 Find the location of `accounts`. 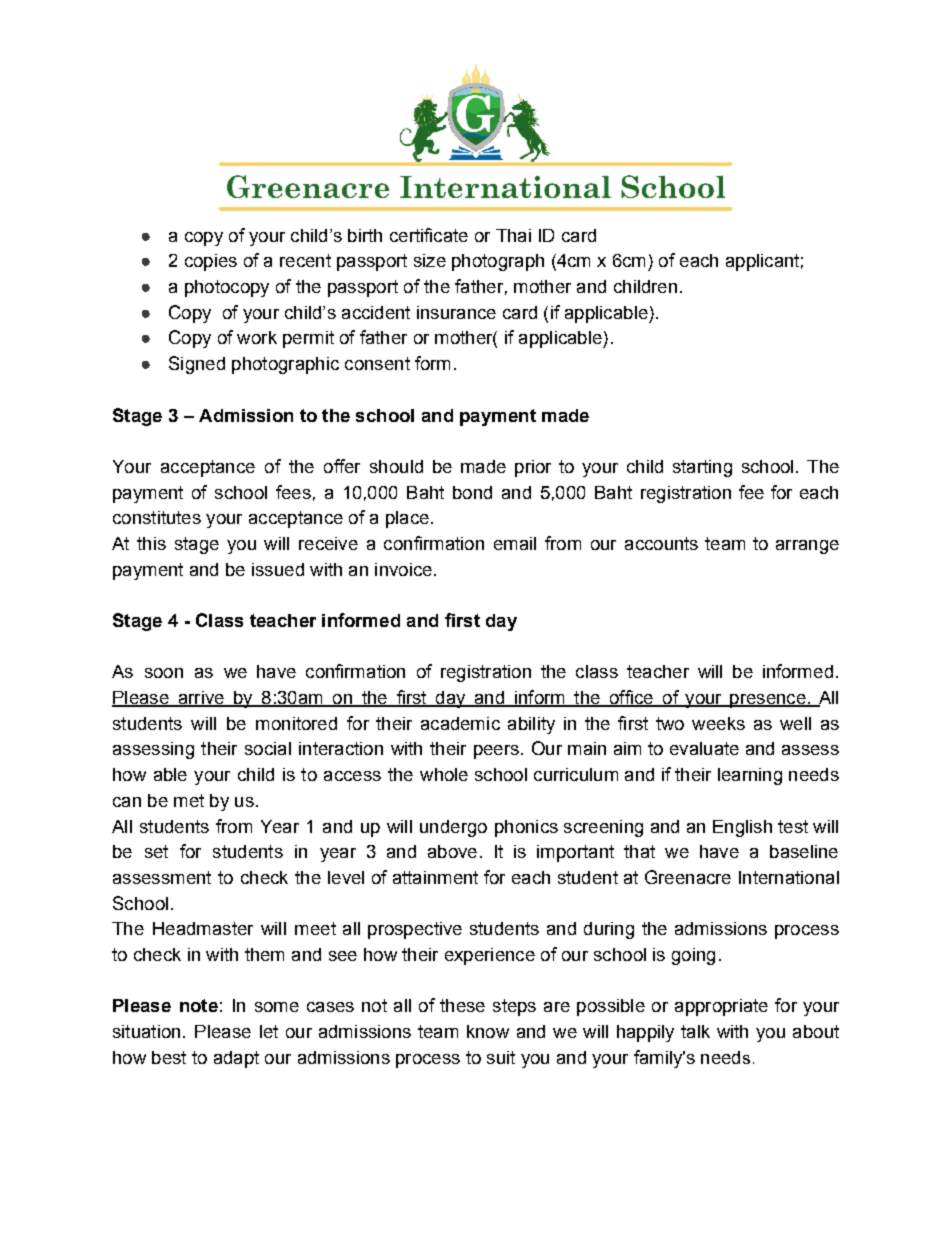

accounts is located at coordinates (661, 543).
